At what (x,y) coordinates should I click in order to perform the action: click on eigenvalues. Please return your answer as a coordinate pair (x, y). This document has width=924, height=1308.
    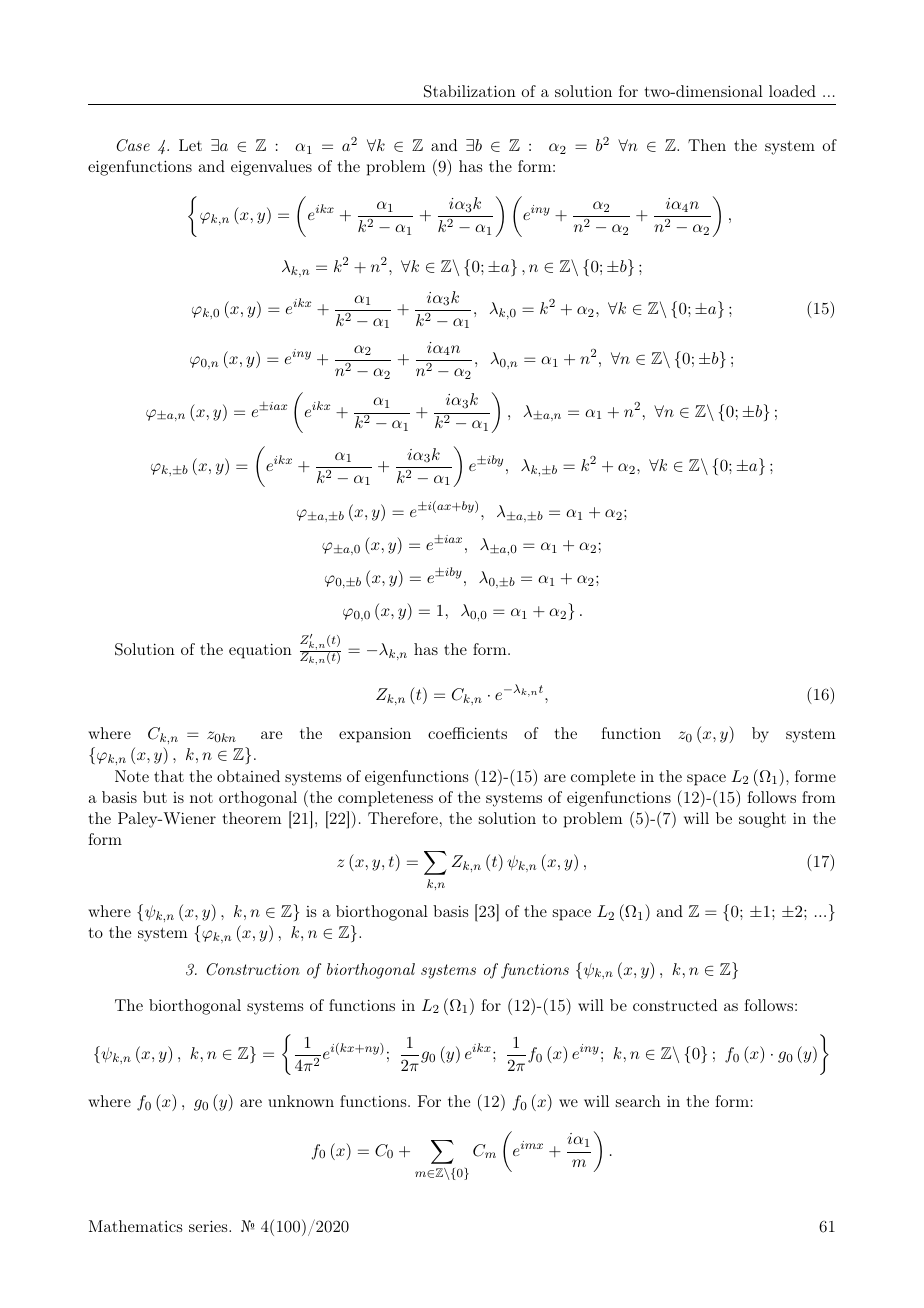
    Looking at the image, I should click on (271, 168).
